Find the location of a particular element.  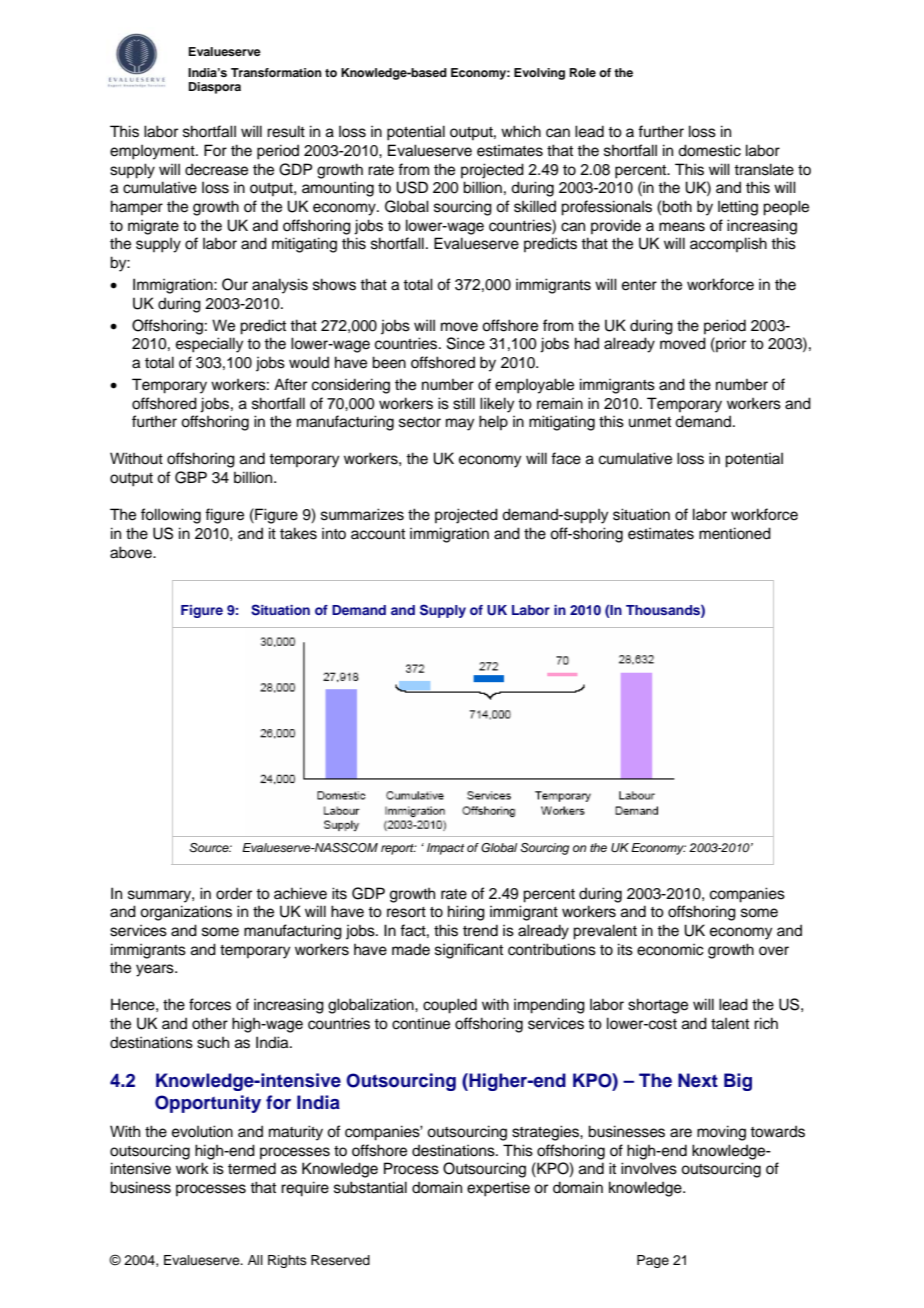

which is located at coordinates (521, 131).
